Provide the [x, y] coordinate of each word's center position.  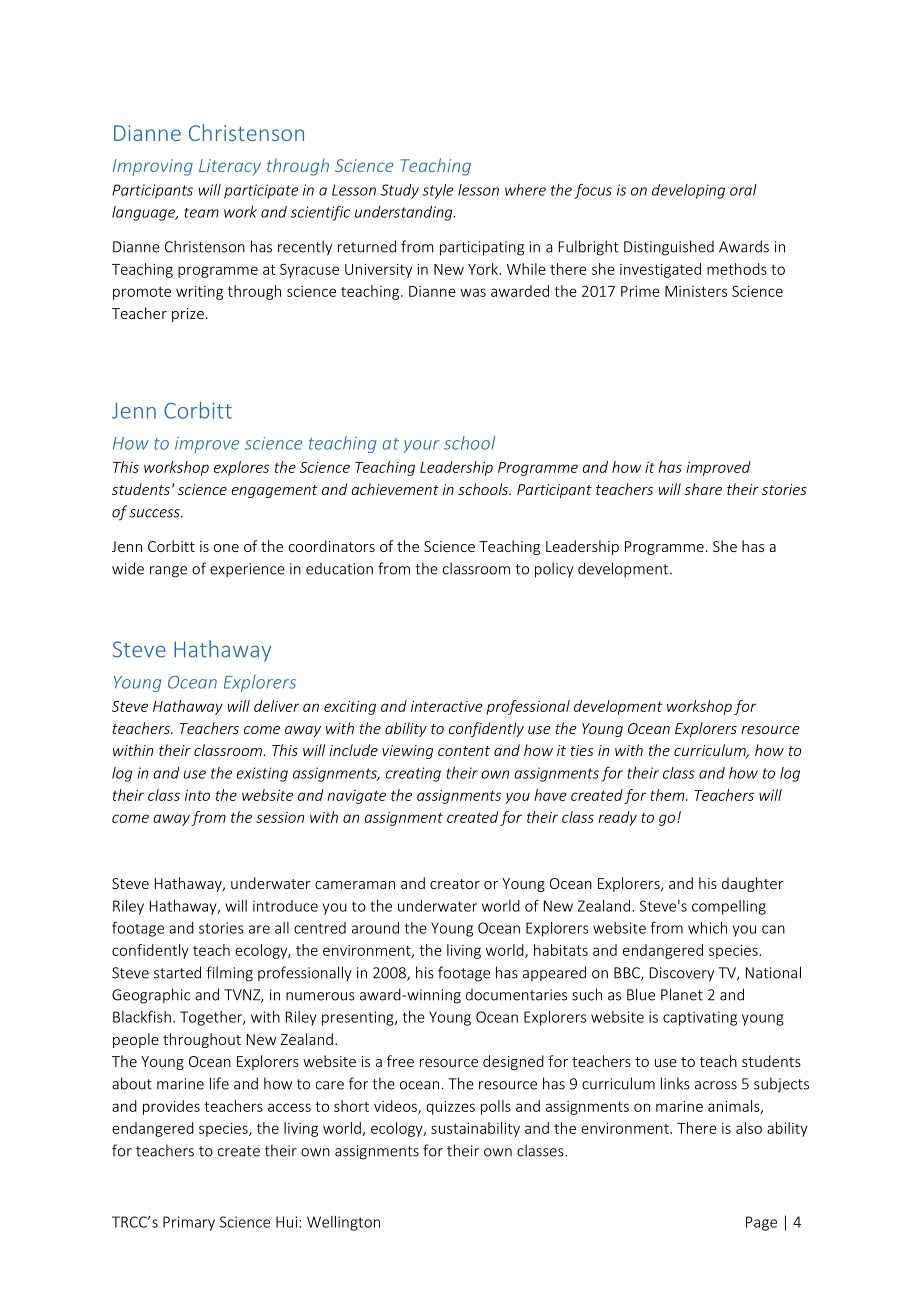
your [422, 446]
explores [241, 468]
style [438, 191]
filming [229, 974]
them [668, 795]
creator [455, 884]
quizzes [450, 1108]
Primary [189, 1223]
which [707, 928]
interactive [447, 706]
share [703, 489]
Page [761, 1223]
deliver [276, 706]
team [202, 213]
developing [688, 191]
